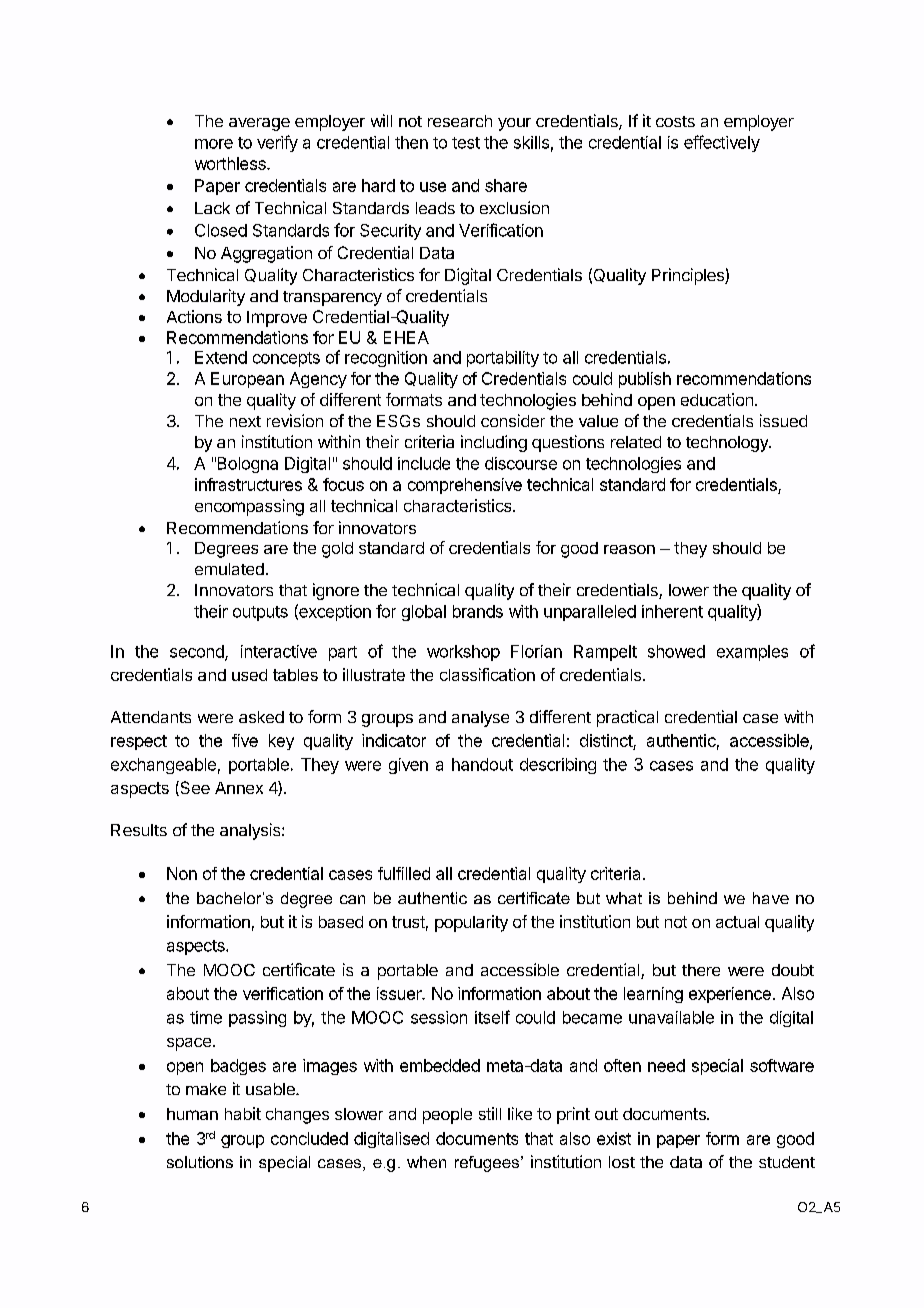 The image size is (924, 1308). I want to click on handout, so click(482, 764).
